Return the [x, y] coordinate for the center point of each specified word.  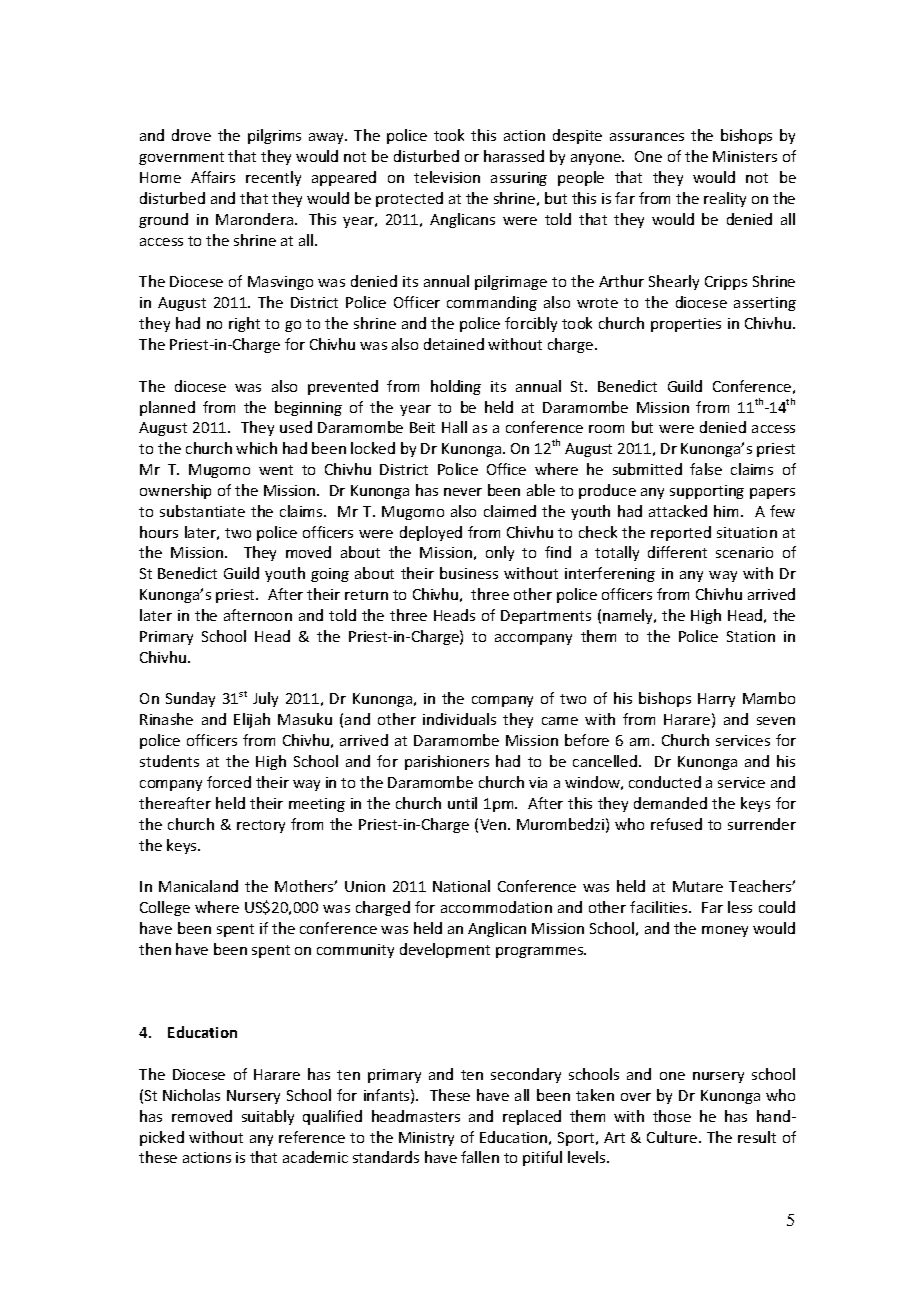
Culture [673, 1137]
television [447, 177]
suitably [268, 1117]
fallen [480, 1157]
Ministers [745, 156]
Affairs [213, 177]
